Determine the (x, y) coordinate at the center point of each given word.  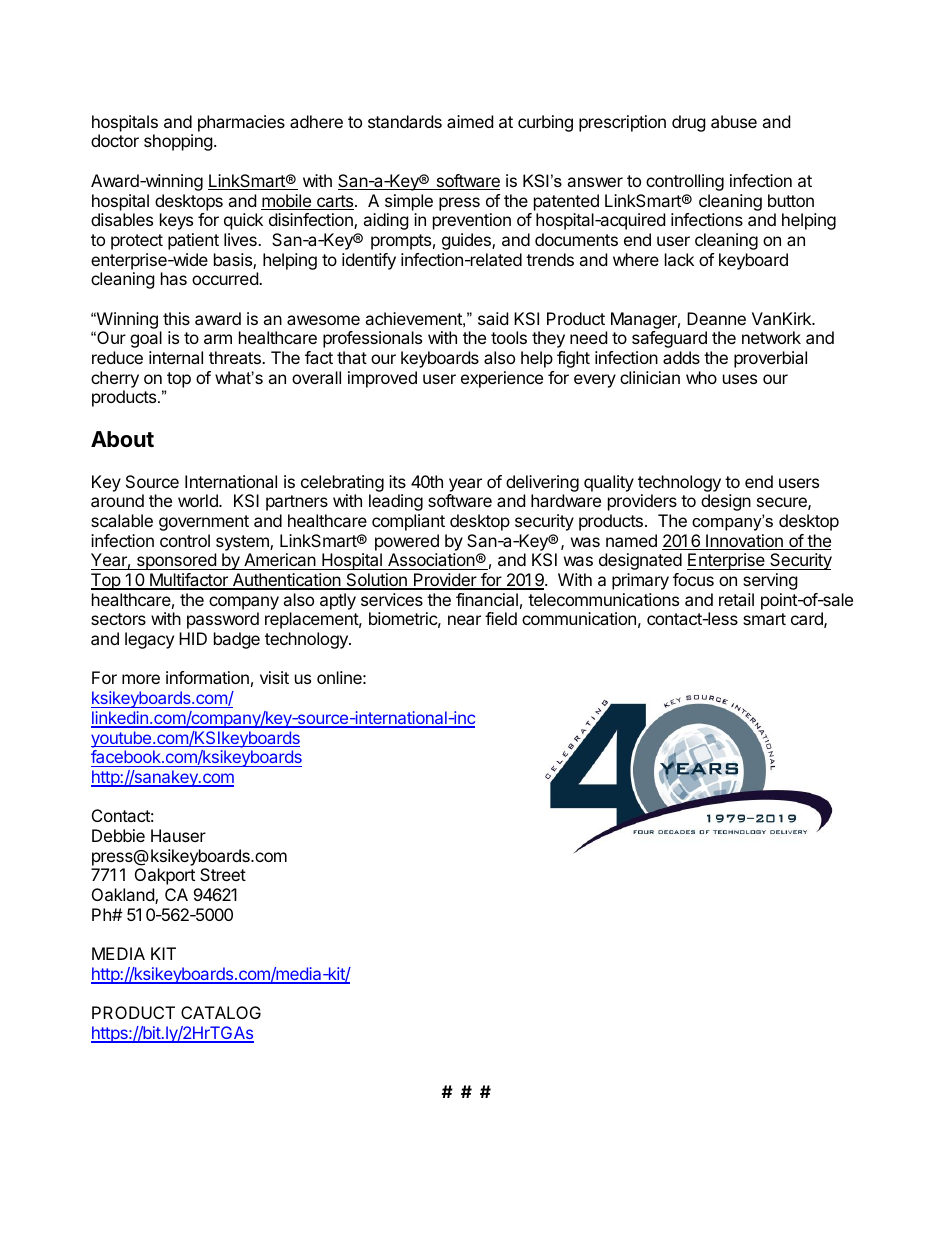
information (207, 677)
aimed (470, 121)
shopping (178, 142)
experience (502, 379)
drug (689, 123)
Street (223, 874)
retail (736, 599)
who (701, 377)
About (122, 439)
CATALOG (221, 1012)
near (464, 620)
